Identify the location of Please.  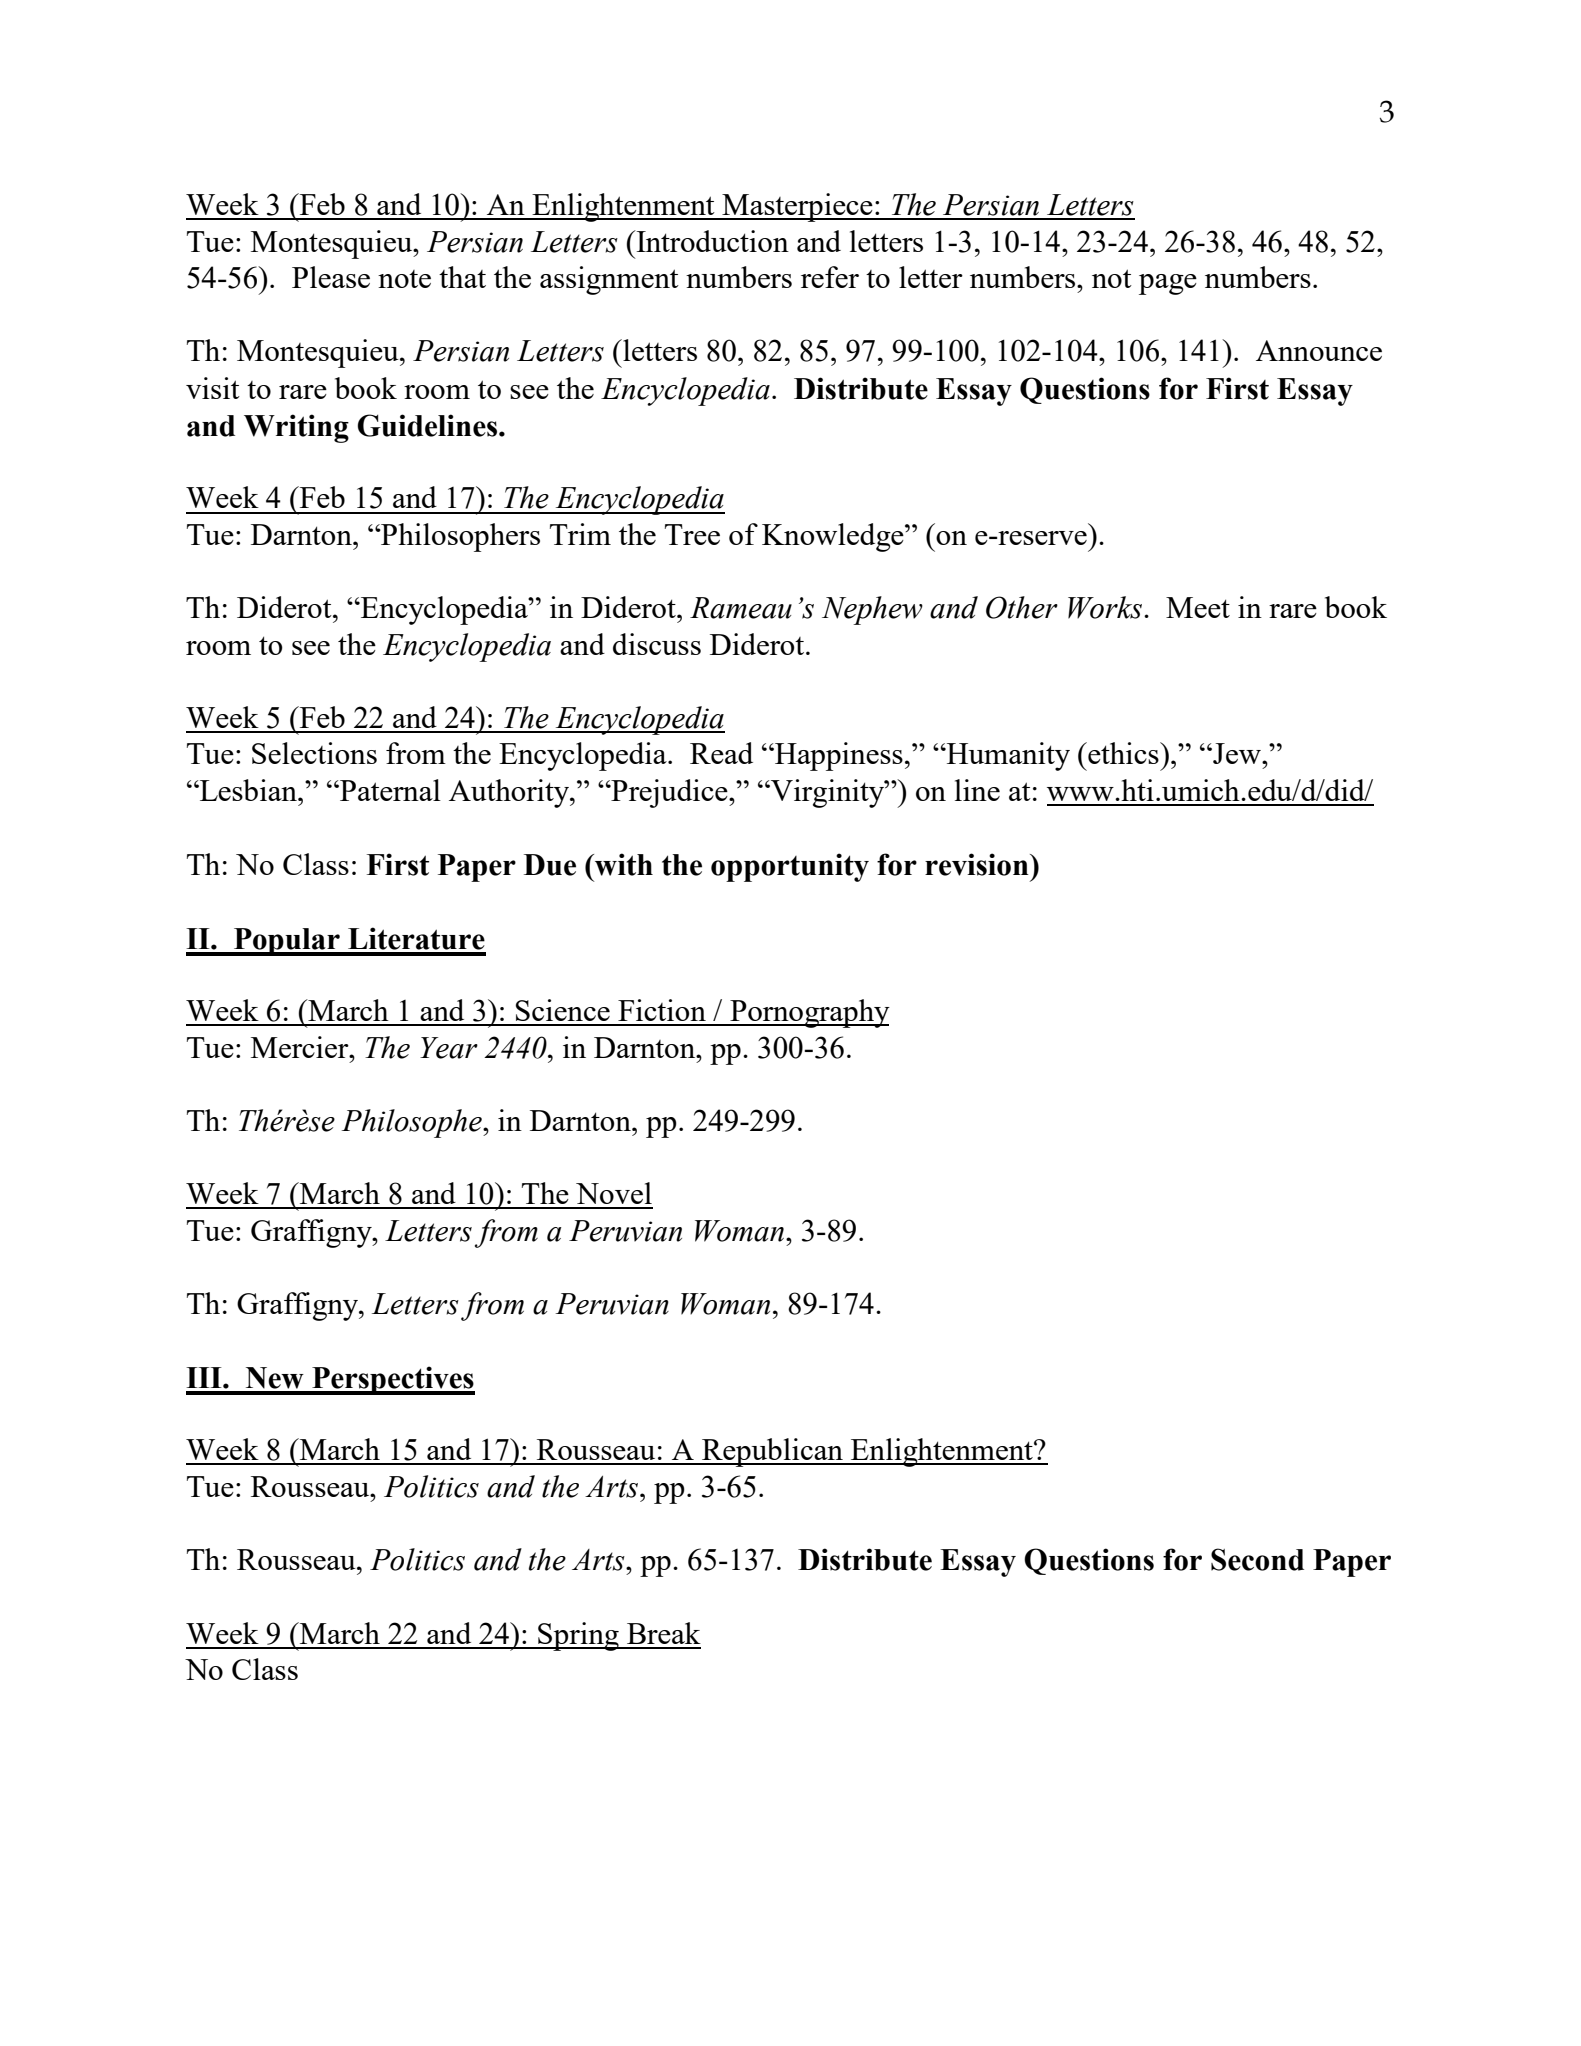
(331, 277).
